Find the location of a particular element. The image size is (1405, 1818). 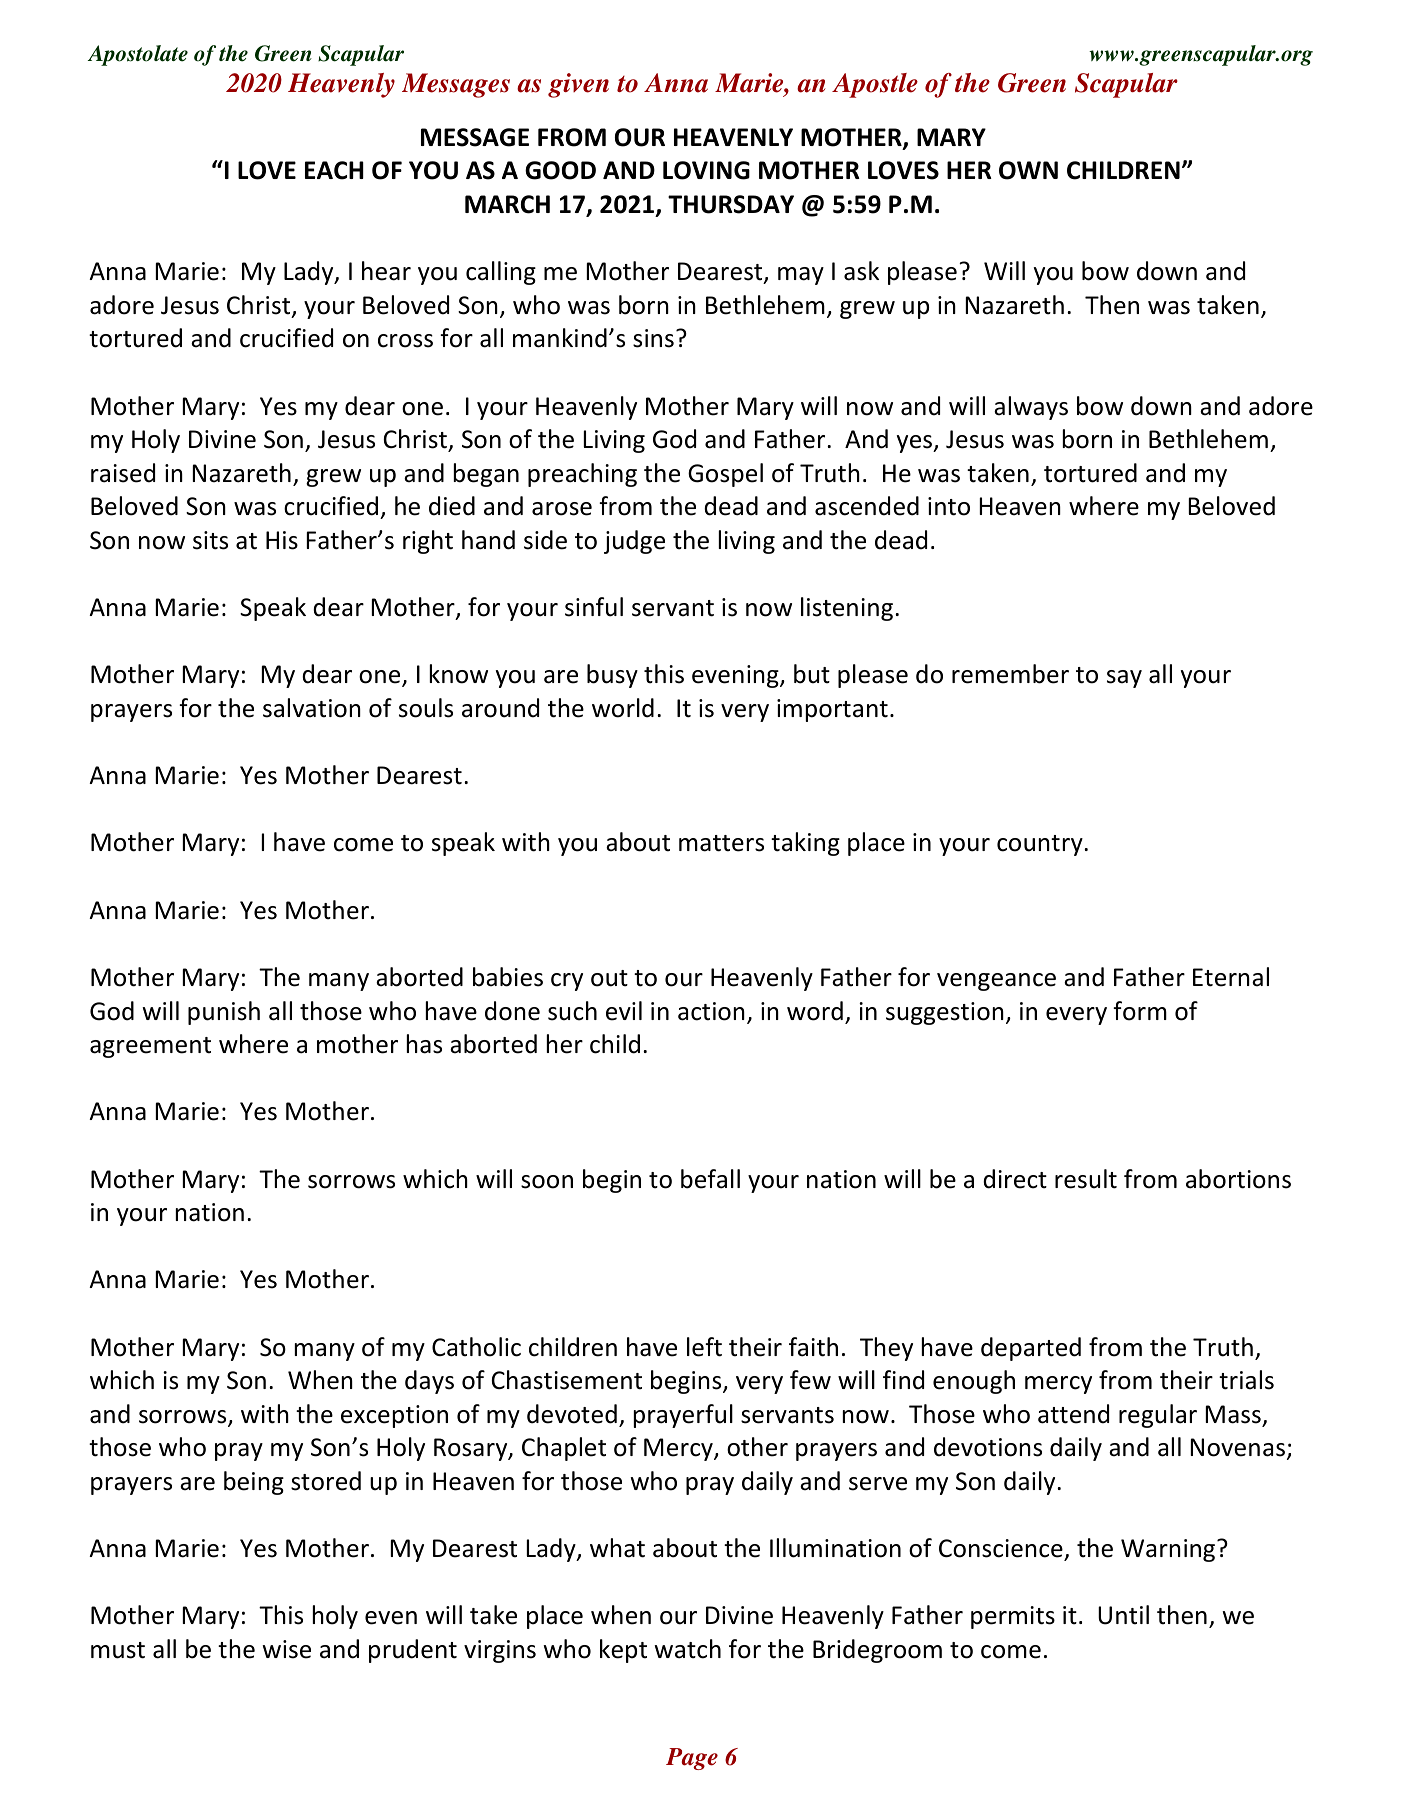

Page is located at coordinates (692, 1759).
